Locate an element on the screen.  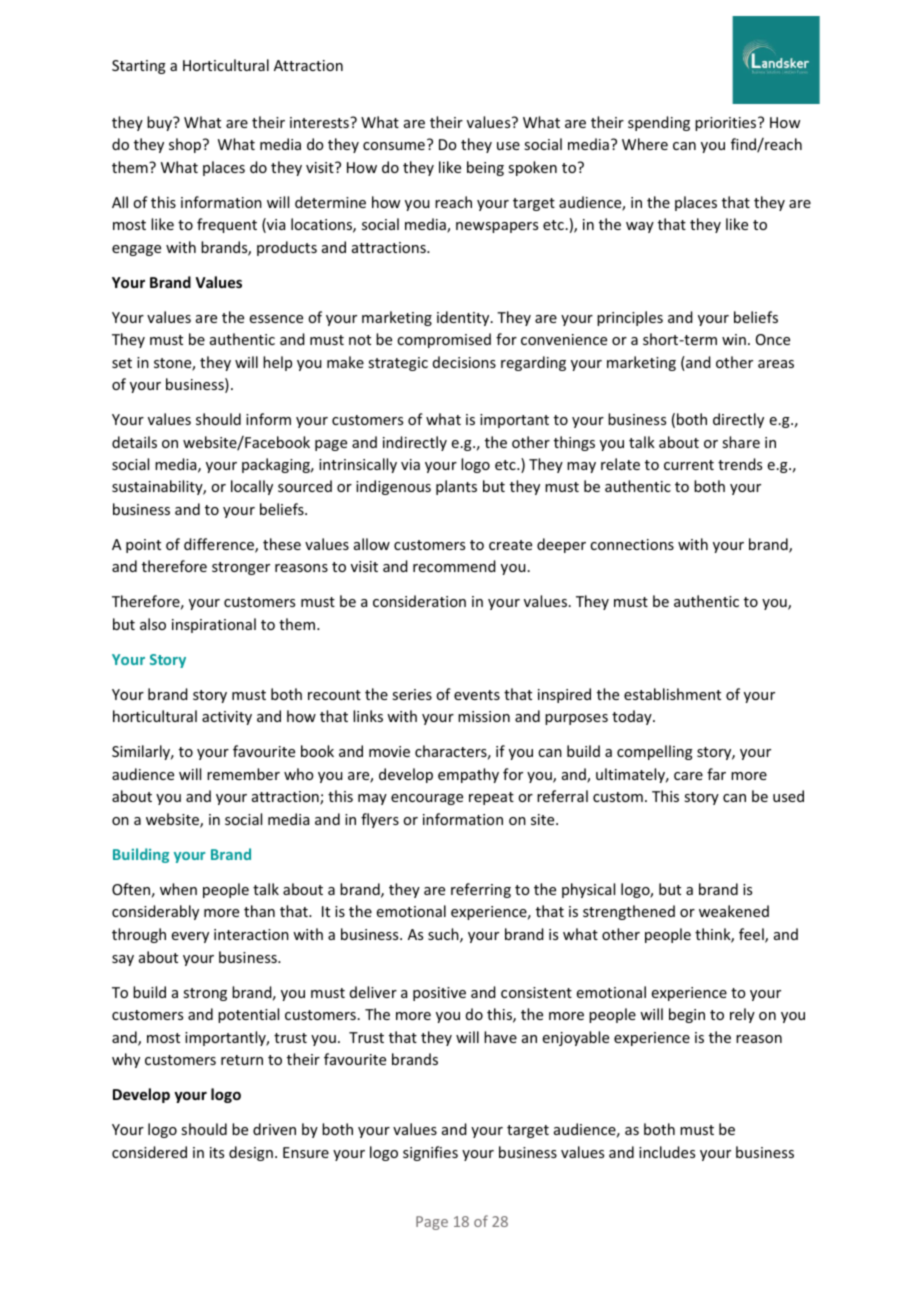
when is located at coordinates (178, 889).
